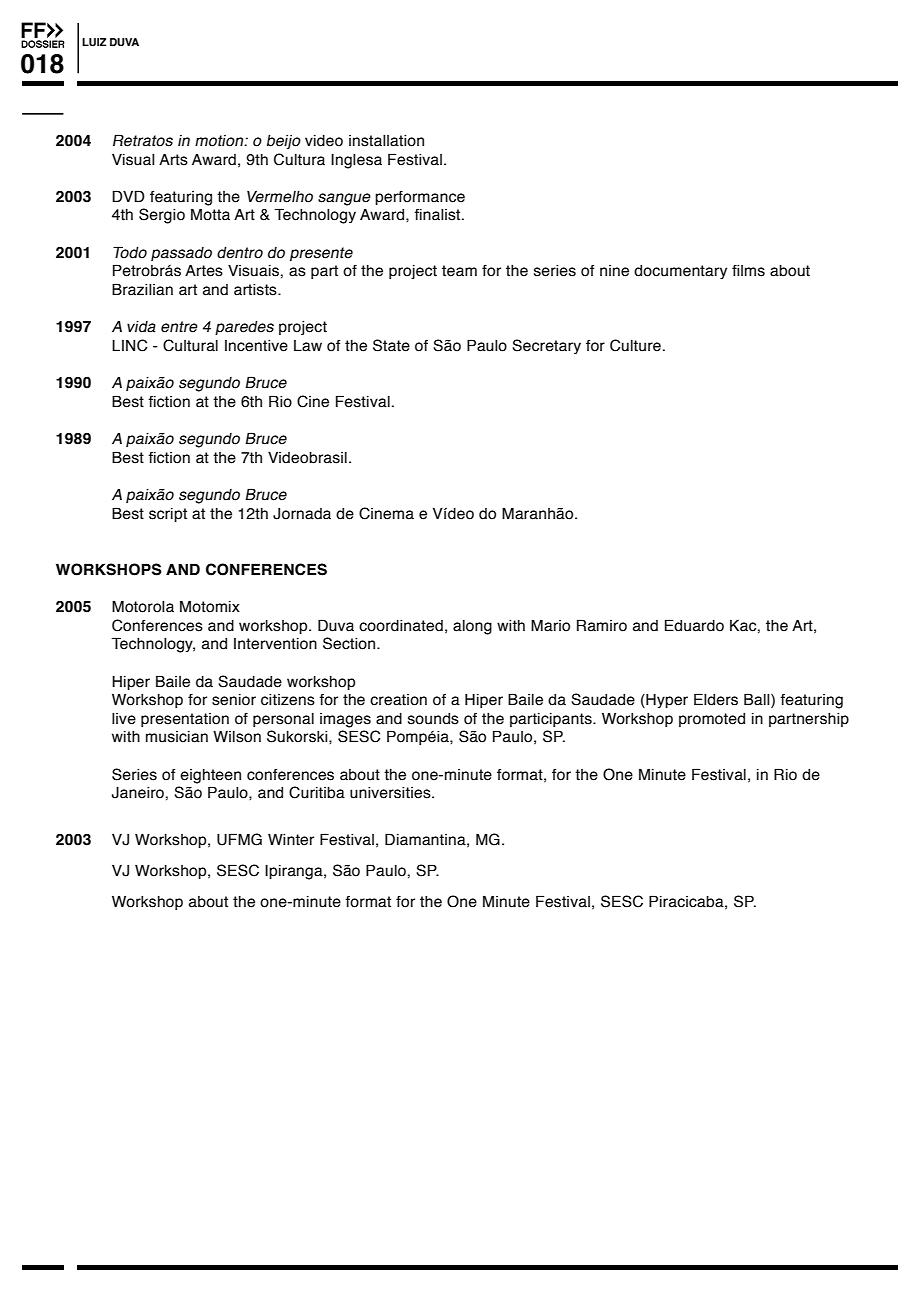 Image resolution: width=924 pixels, height=1308 pixels. What do you see at coordinates (680, 272) in the screenshot?
I see `documentary` at bounding box center [680, 272].
